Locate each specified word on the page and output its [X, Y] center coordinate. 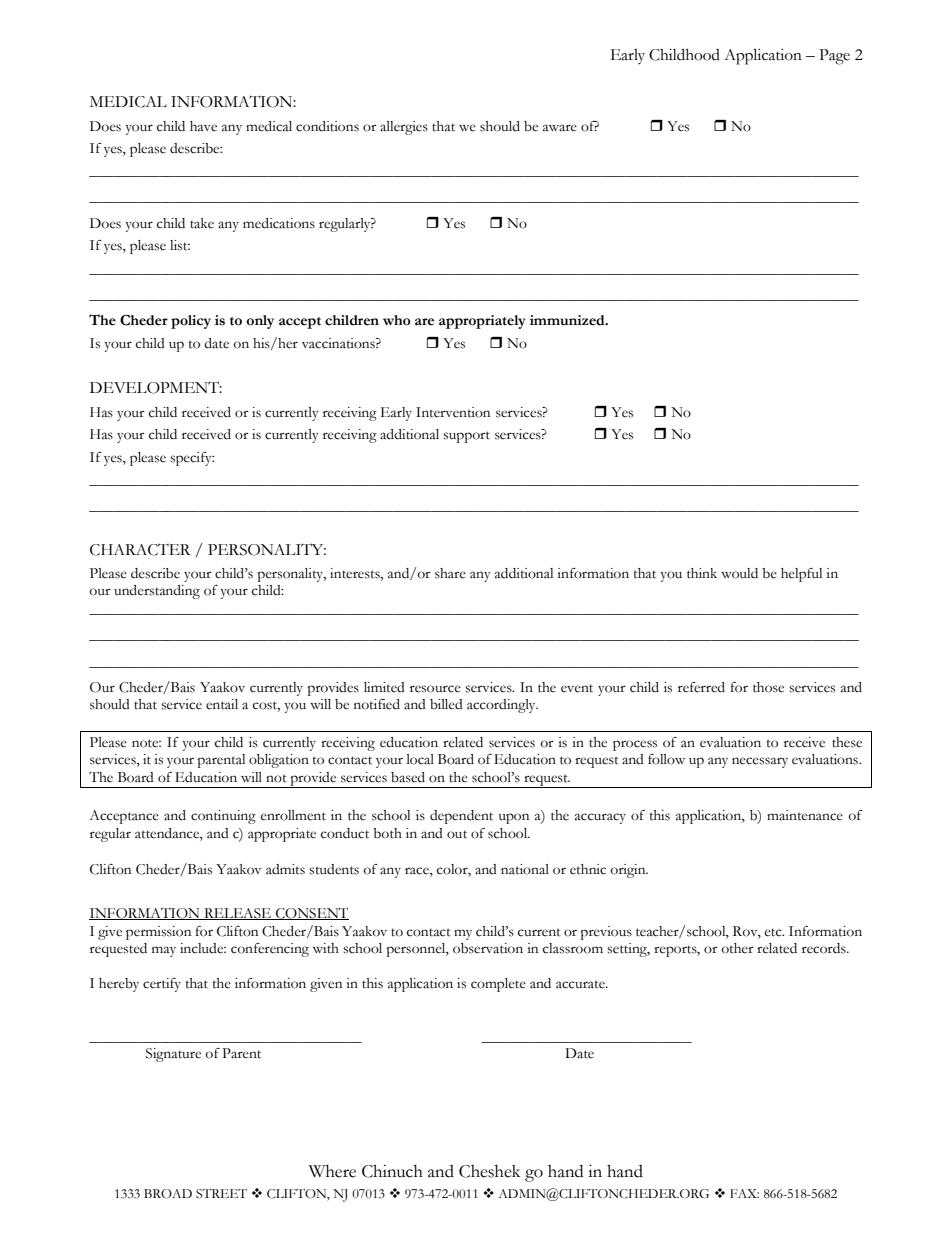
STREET [221, 1194]
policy [191, 322]
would [739, 573]
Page [834, 57]
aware [560, 128]
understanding [157, 592]
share [450, 573]
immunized [568, 320]
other [738, 948]
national [525, 869]
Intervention [453, 412]
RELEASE [237, 914]
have [203, 126]
